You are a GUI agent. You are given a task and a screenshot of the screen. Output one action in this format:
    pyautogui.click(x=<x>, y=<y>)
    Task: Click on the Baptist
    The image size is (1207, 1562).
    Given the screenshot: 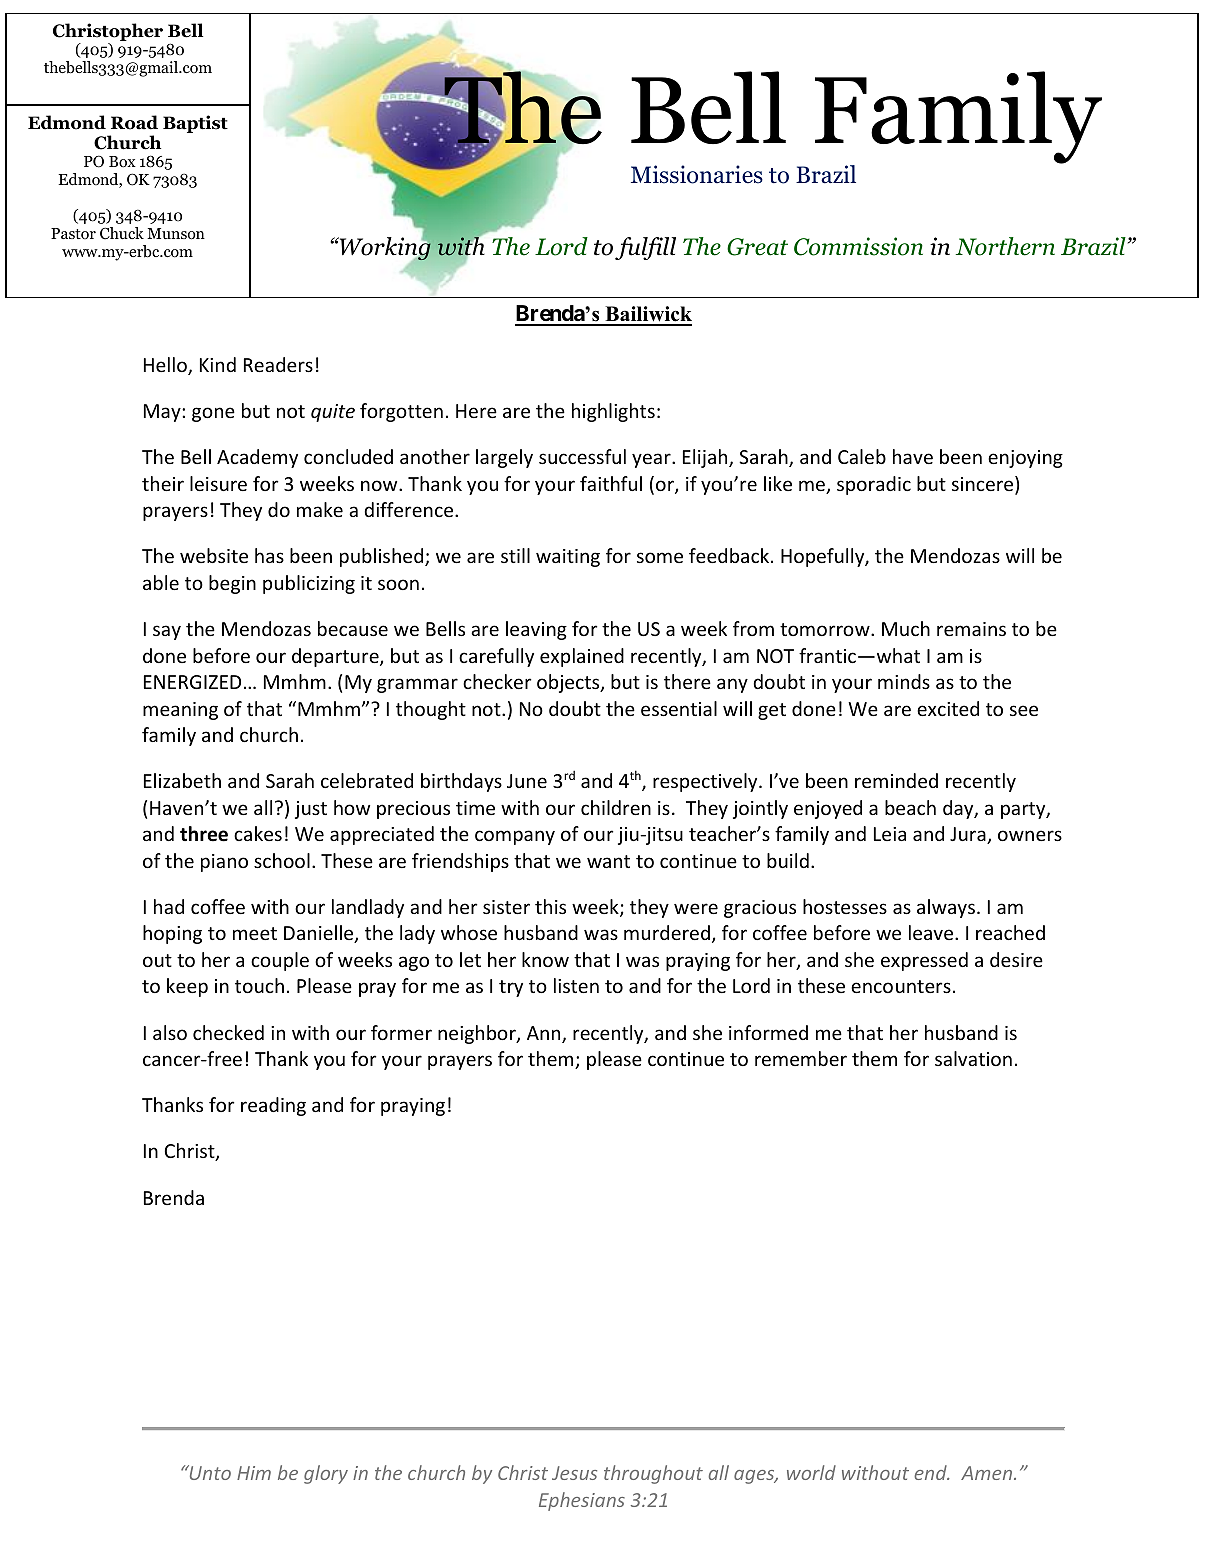 What is the action you would take?
    pyautogui.click(x=195, y=124)
